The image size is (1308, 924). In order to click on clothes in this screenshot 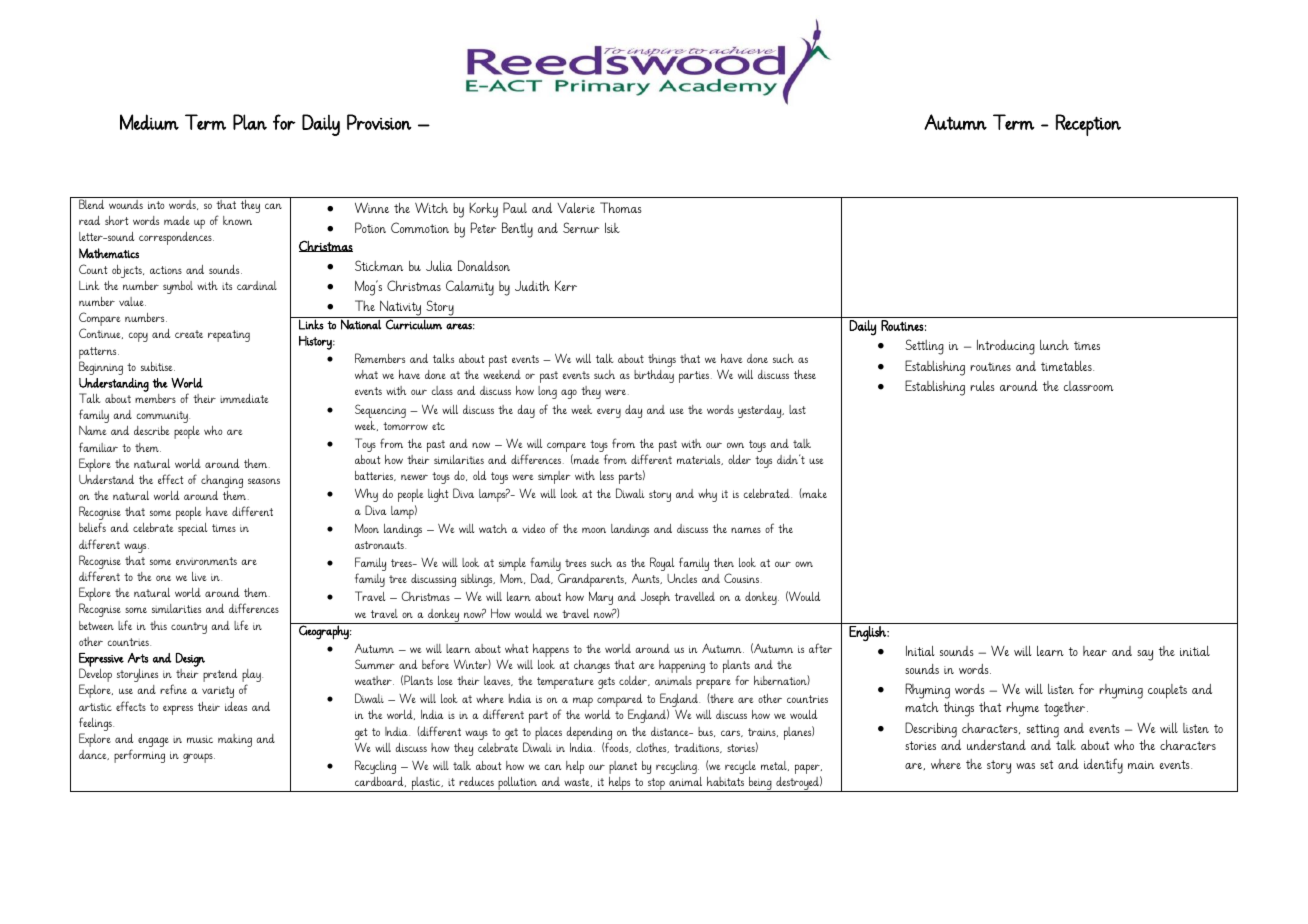, I will do `click(652, 748)`.
